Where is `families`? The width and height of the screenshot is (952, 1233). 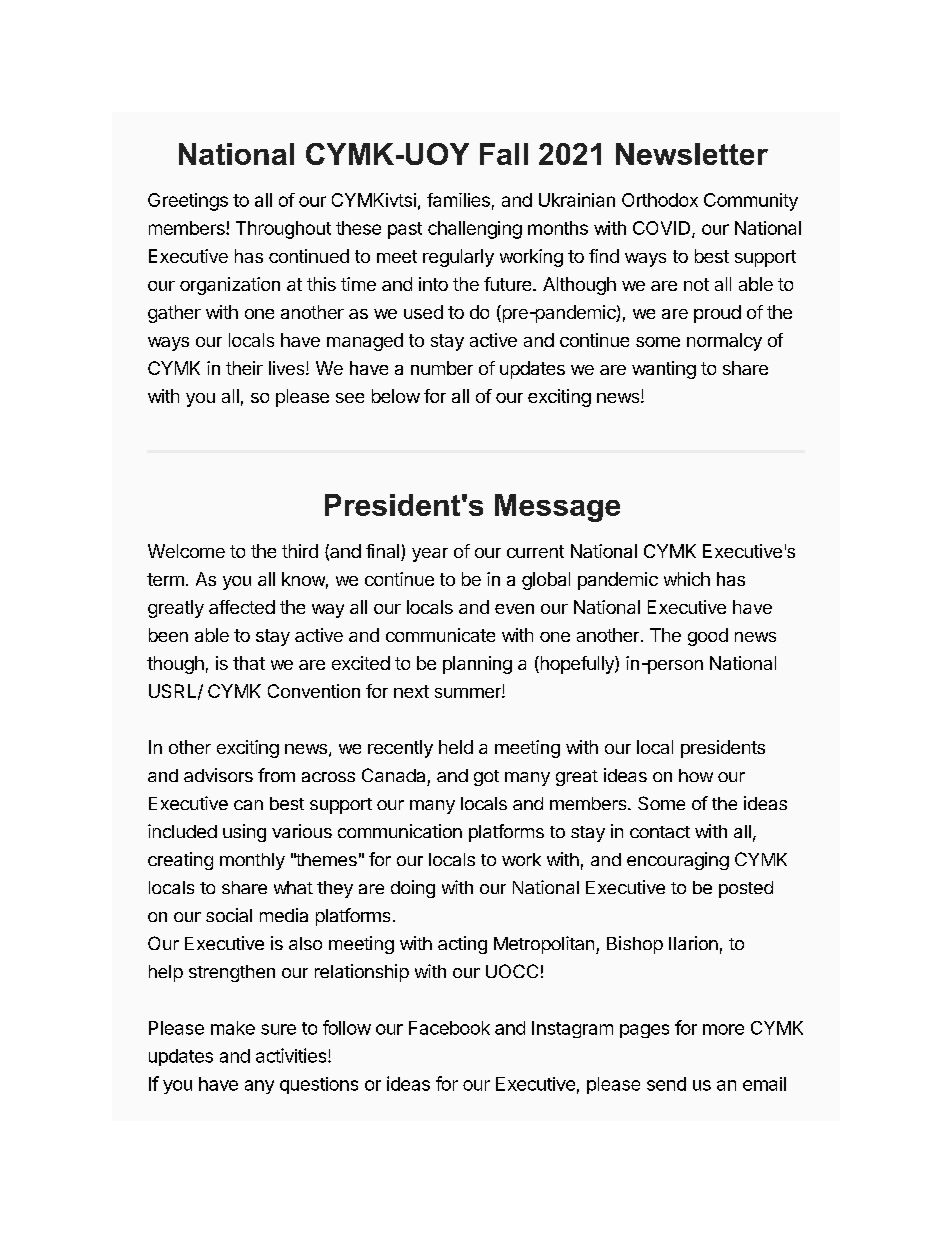
families is located at coordinates (458, 200).
